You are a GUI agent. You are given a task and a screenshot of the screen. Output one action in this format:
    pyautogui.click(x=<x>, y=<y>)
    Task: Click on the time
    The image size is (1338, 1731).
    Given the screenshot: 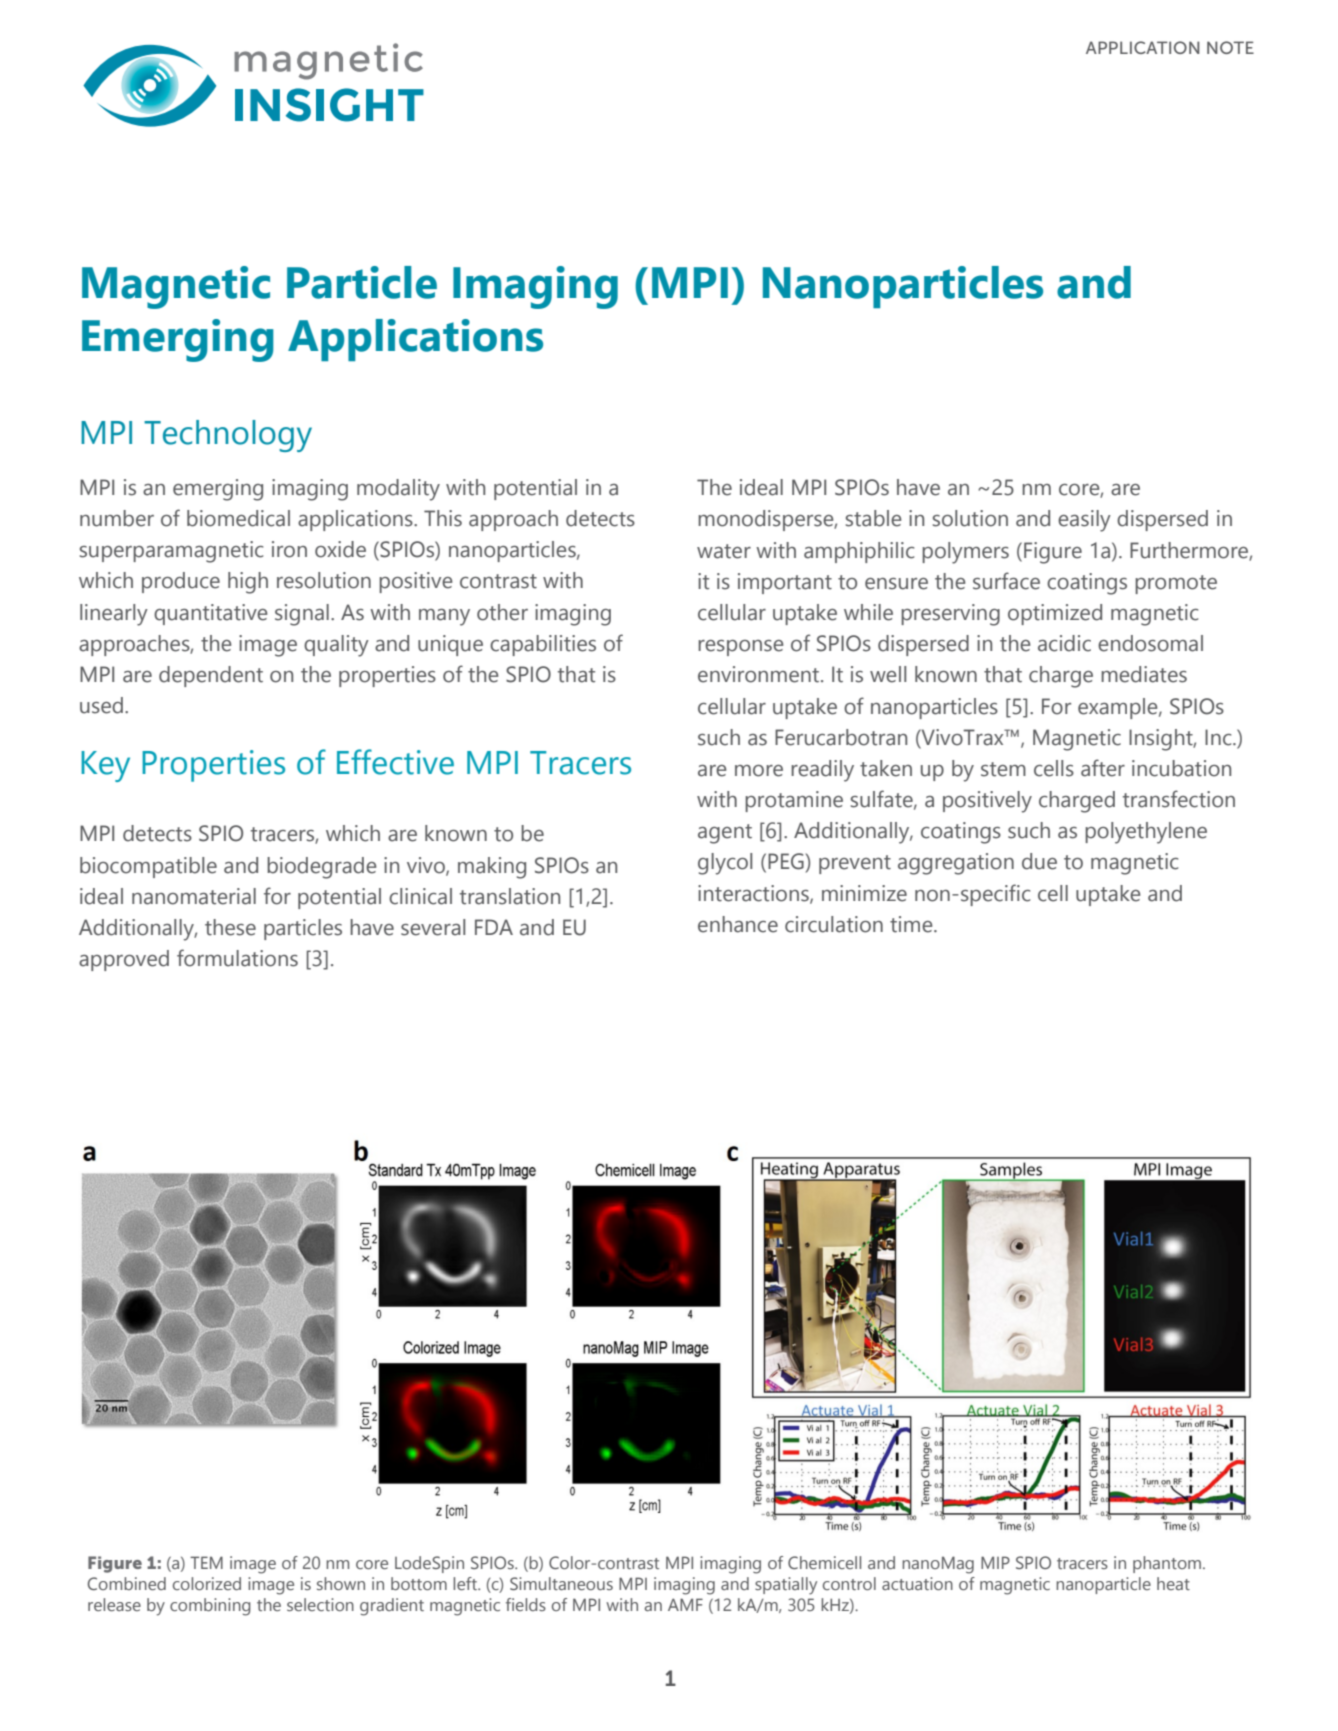 What is the action you would take?
    pyautogui.click(x=912, y=924)
